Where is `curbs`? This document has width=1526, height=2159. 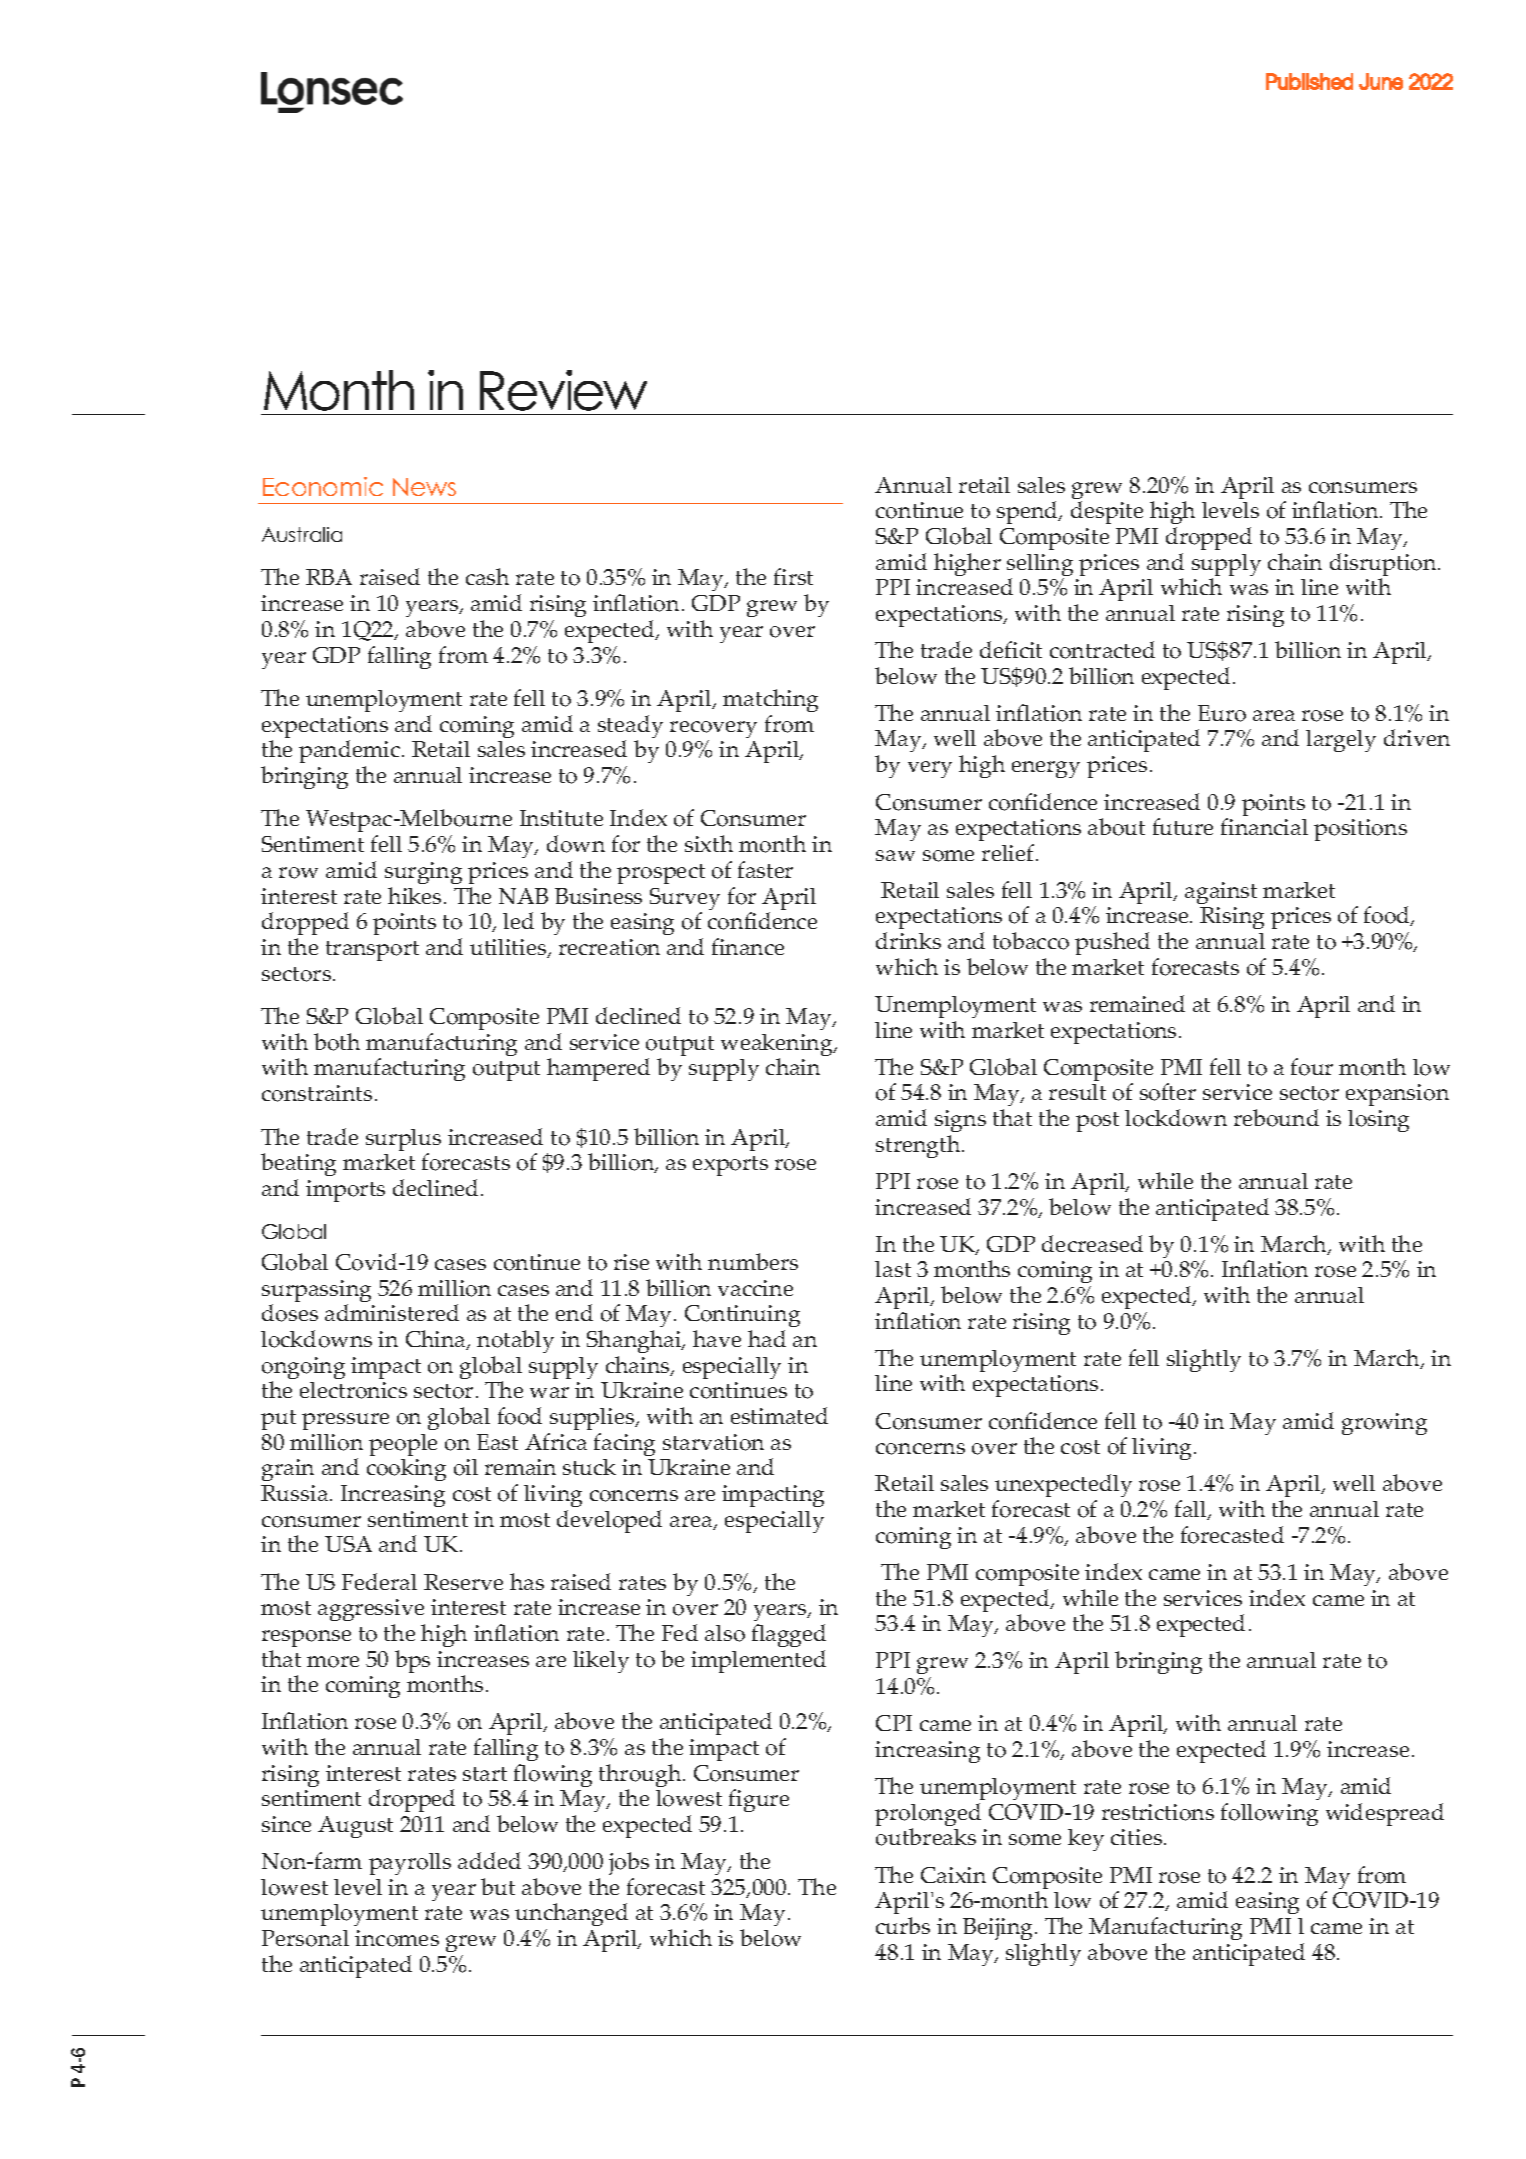
curbs is located at coordinates (903, 1925).
